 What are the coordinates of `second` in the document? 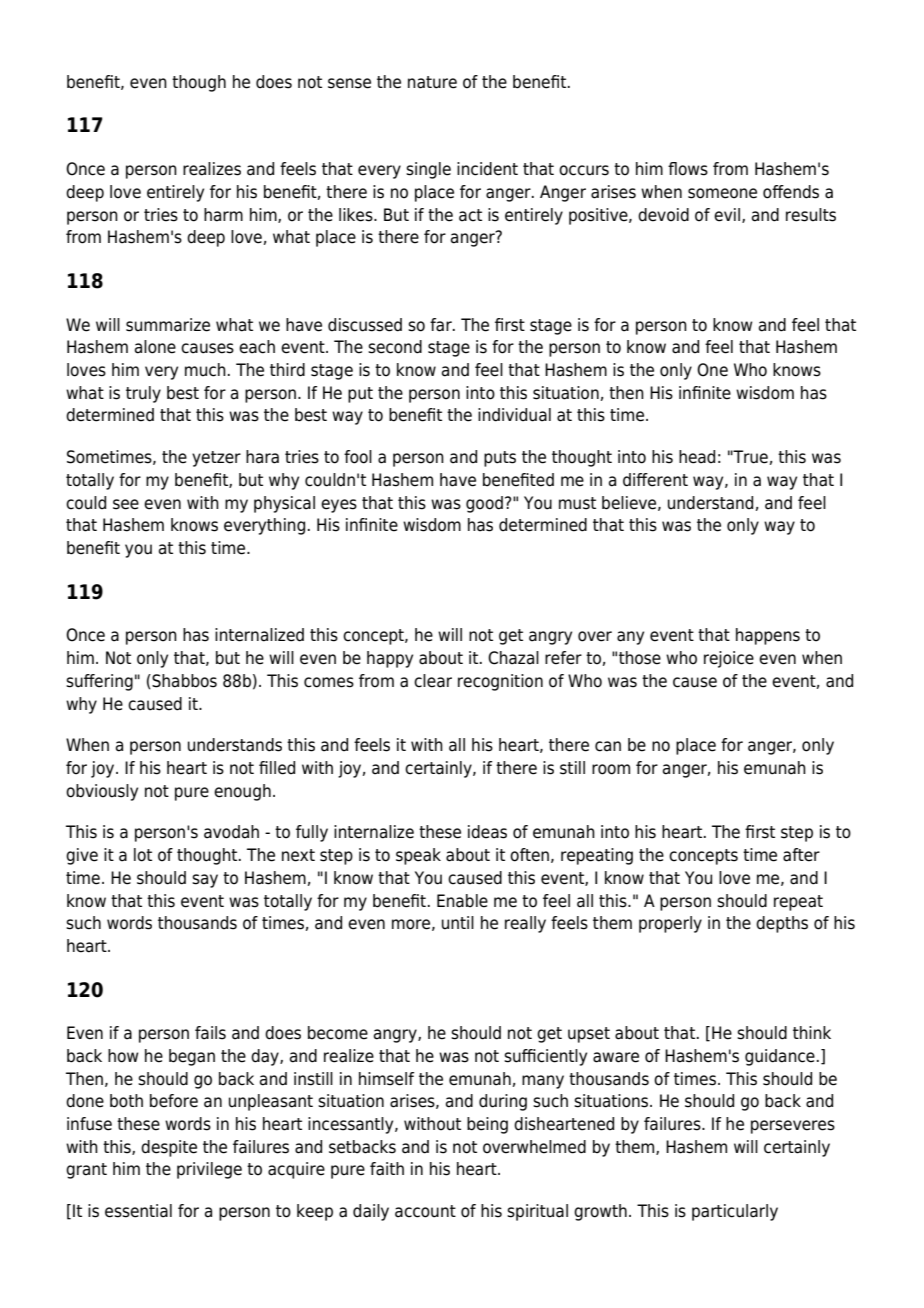 It's located at (395, 347).
